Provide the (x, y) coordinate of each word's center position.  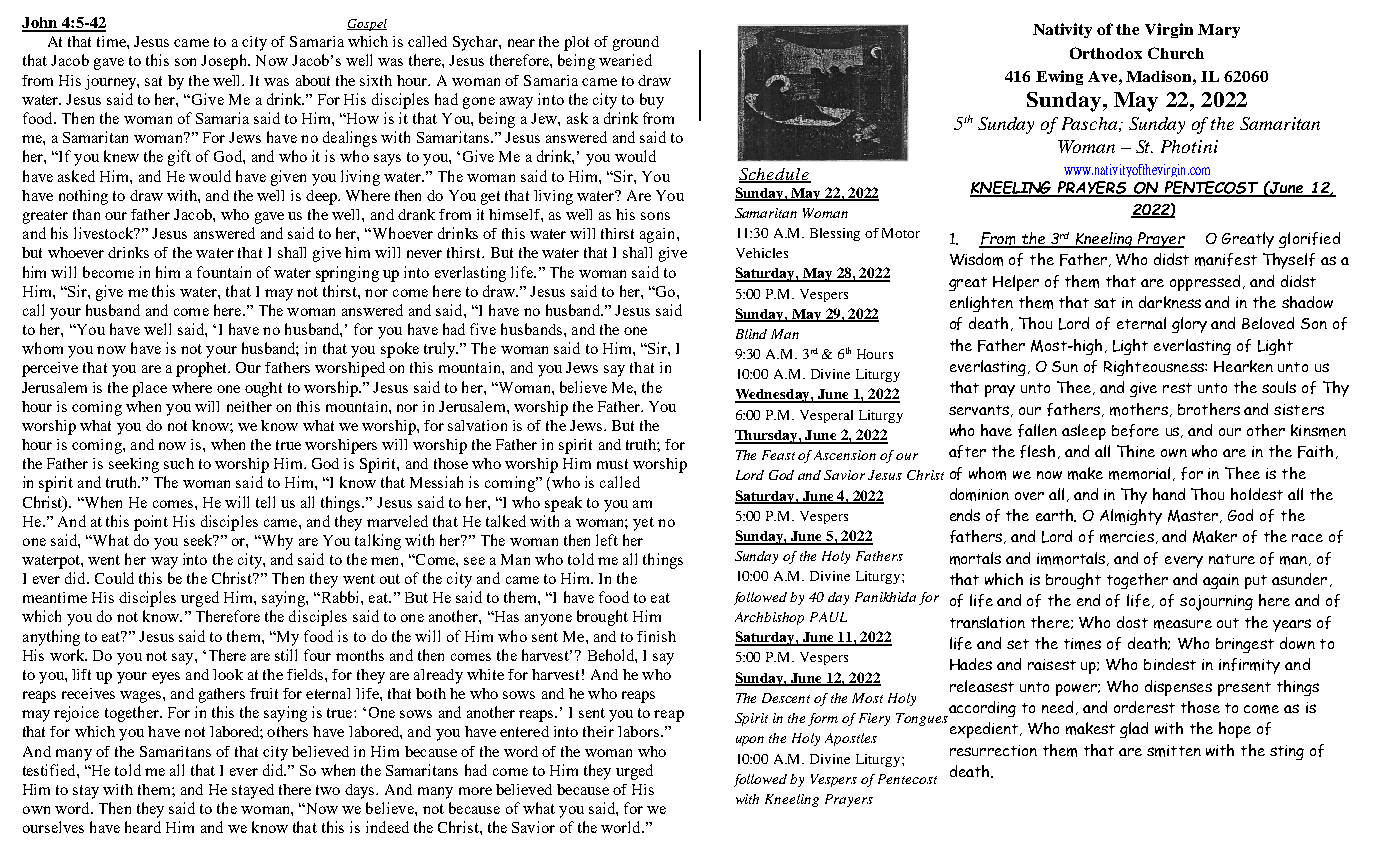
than (86, 214)
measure (1183, 624)
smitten (1174, 751)
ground (636, 43)
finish (656, 636)
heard (143, 827)
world (622, 827)
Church (1176, 53)
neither (249, 406)
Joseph (225, 62)
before (1135, 430)
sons (655, 216)
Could (114, 578)
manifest (1226, 259)
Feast (778, 455)
